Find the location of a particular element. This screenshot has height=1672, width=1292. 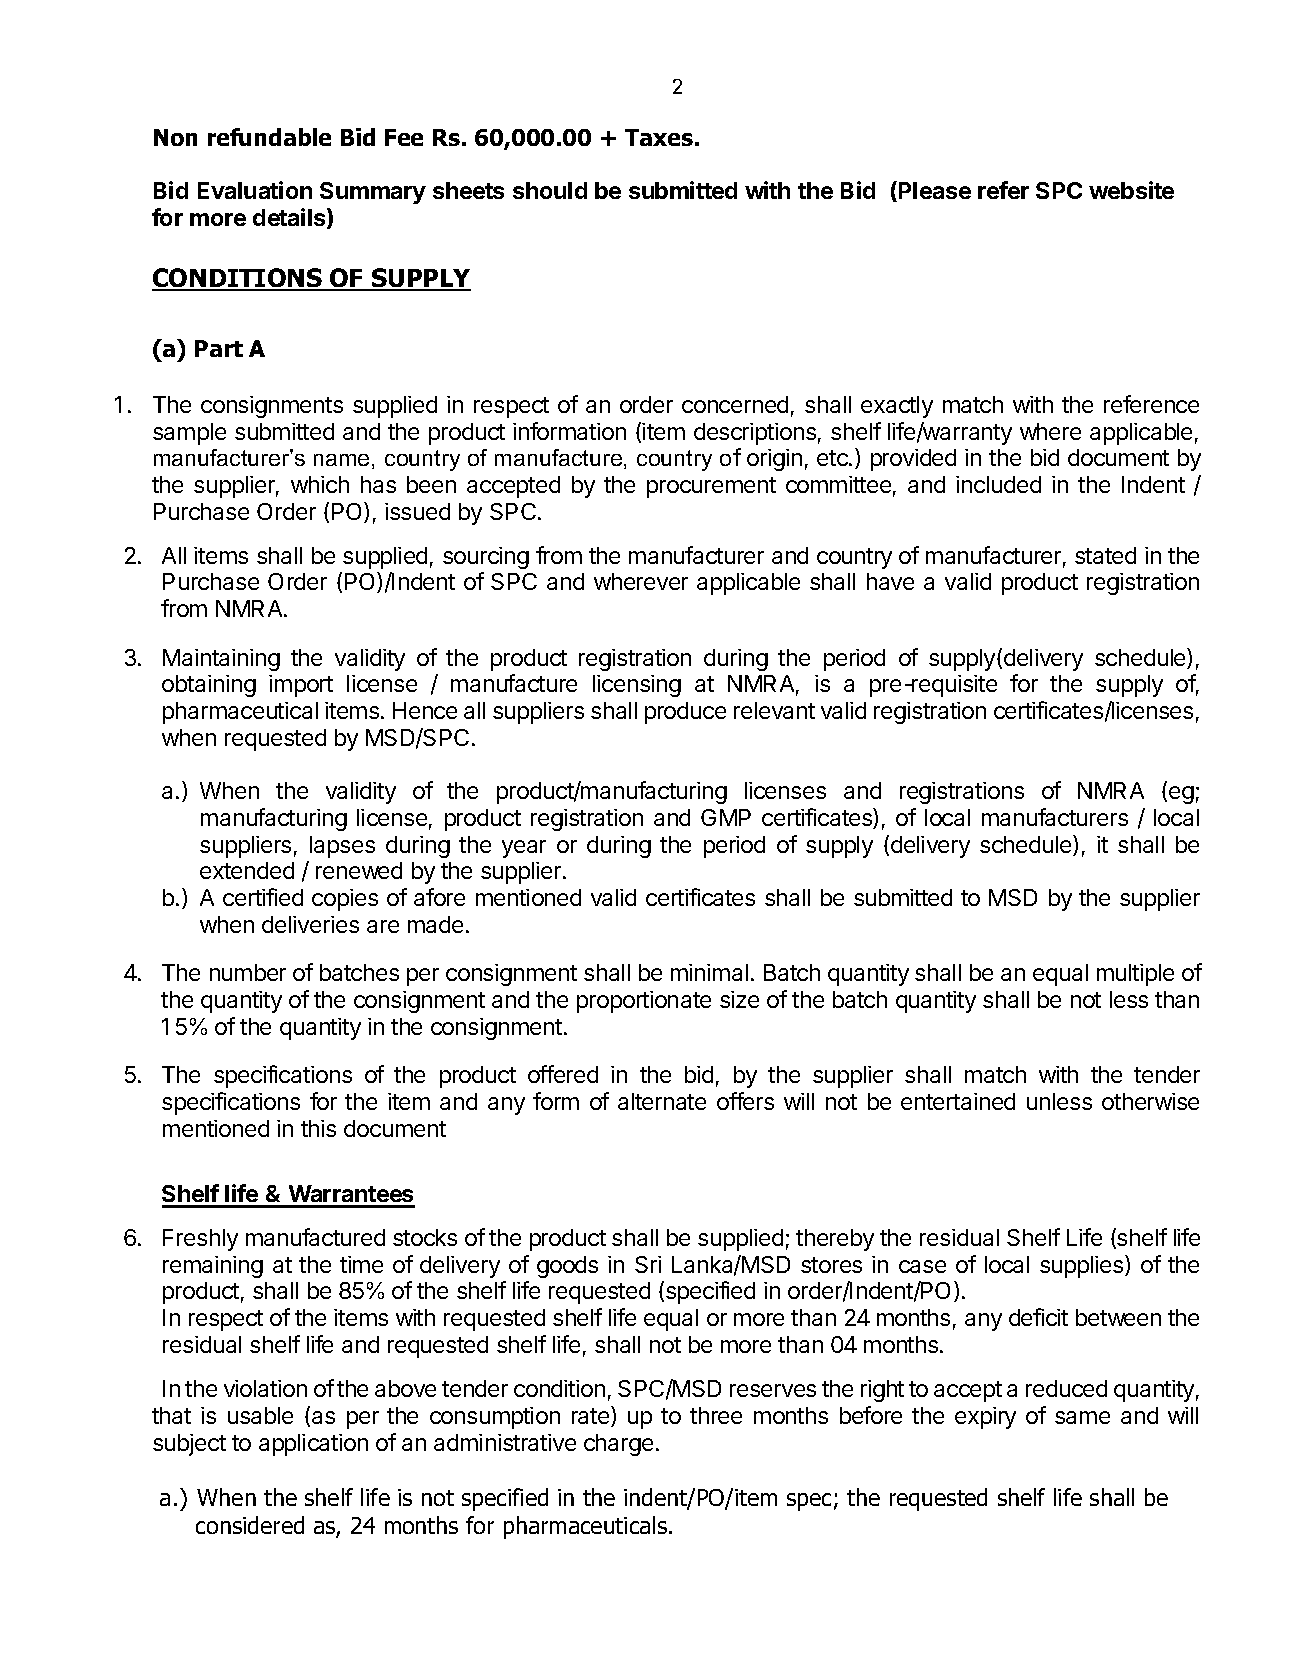

Please is located at coordinates (935, 190).
